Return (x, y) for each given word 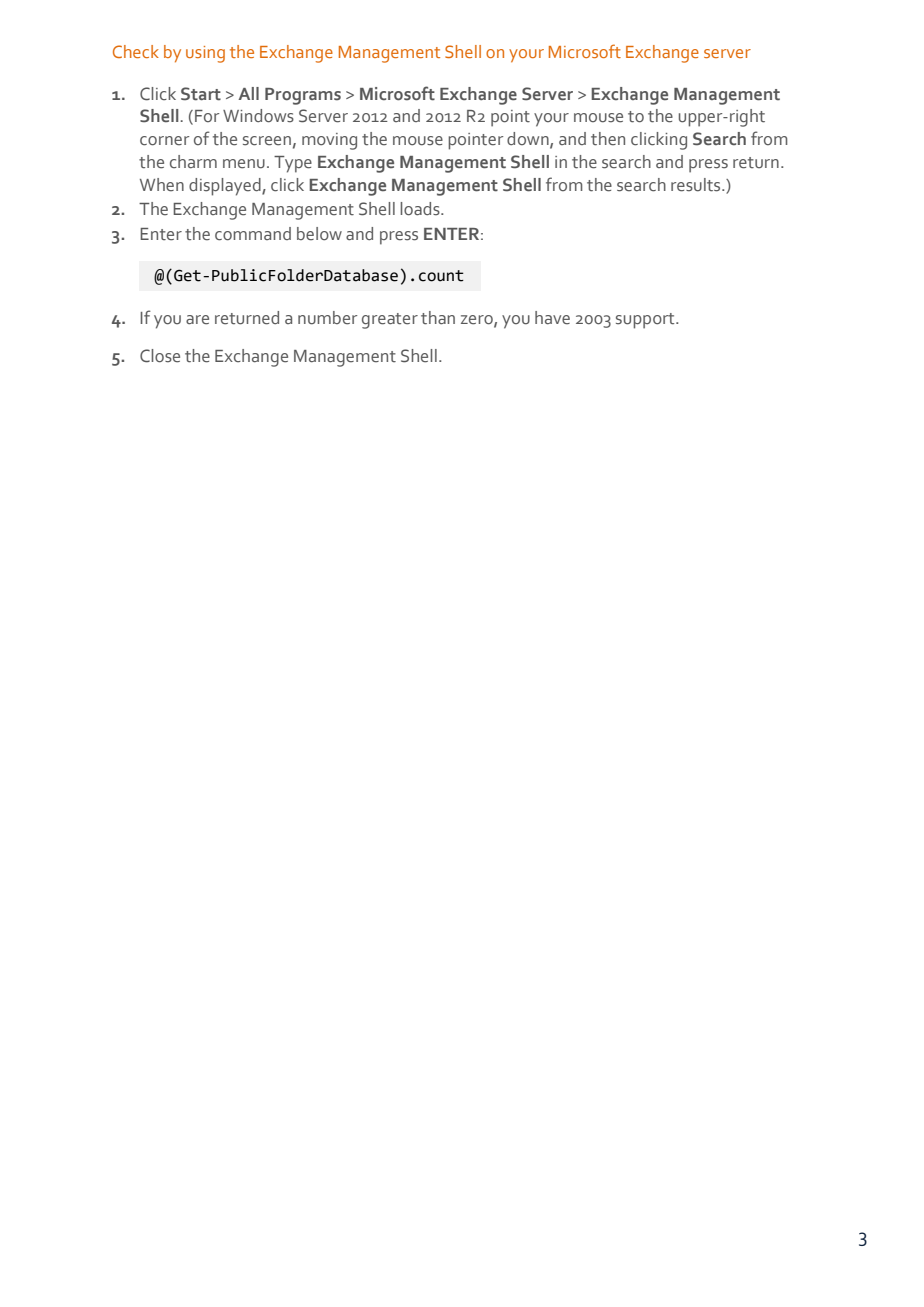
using (205, 54)
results (697, 185)
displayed (226, 187)
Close (160, 356)
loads (421, 209)
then (608, 139)
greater (390, 321)
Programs (303, 96)
